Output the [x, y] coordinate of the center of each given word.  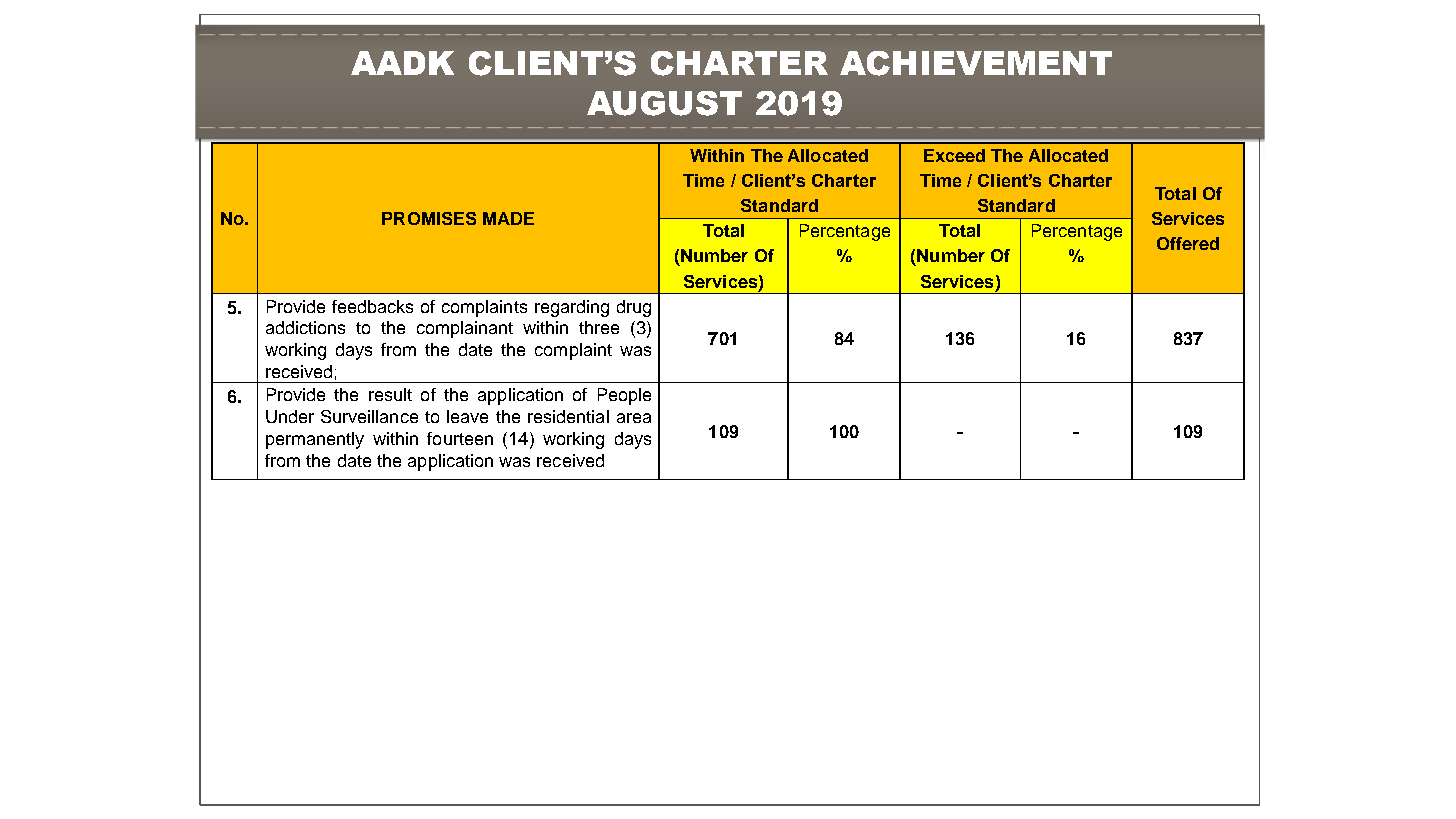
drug [634, 308]
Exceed [954, 155]
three [599, 327]
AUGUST [664, 103]
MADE [508, 218]
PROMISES [429, 218]
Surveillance [369, 416]
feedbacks [372, 306]
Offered [1188, 243]
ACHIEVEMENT [976, 63]
